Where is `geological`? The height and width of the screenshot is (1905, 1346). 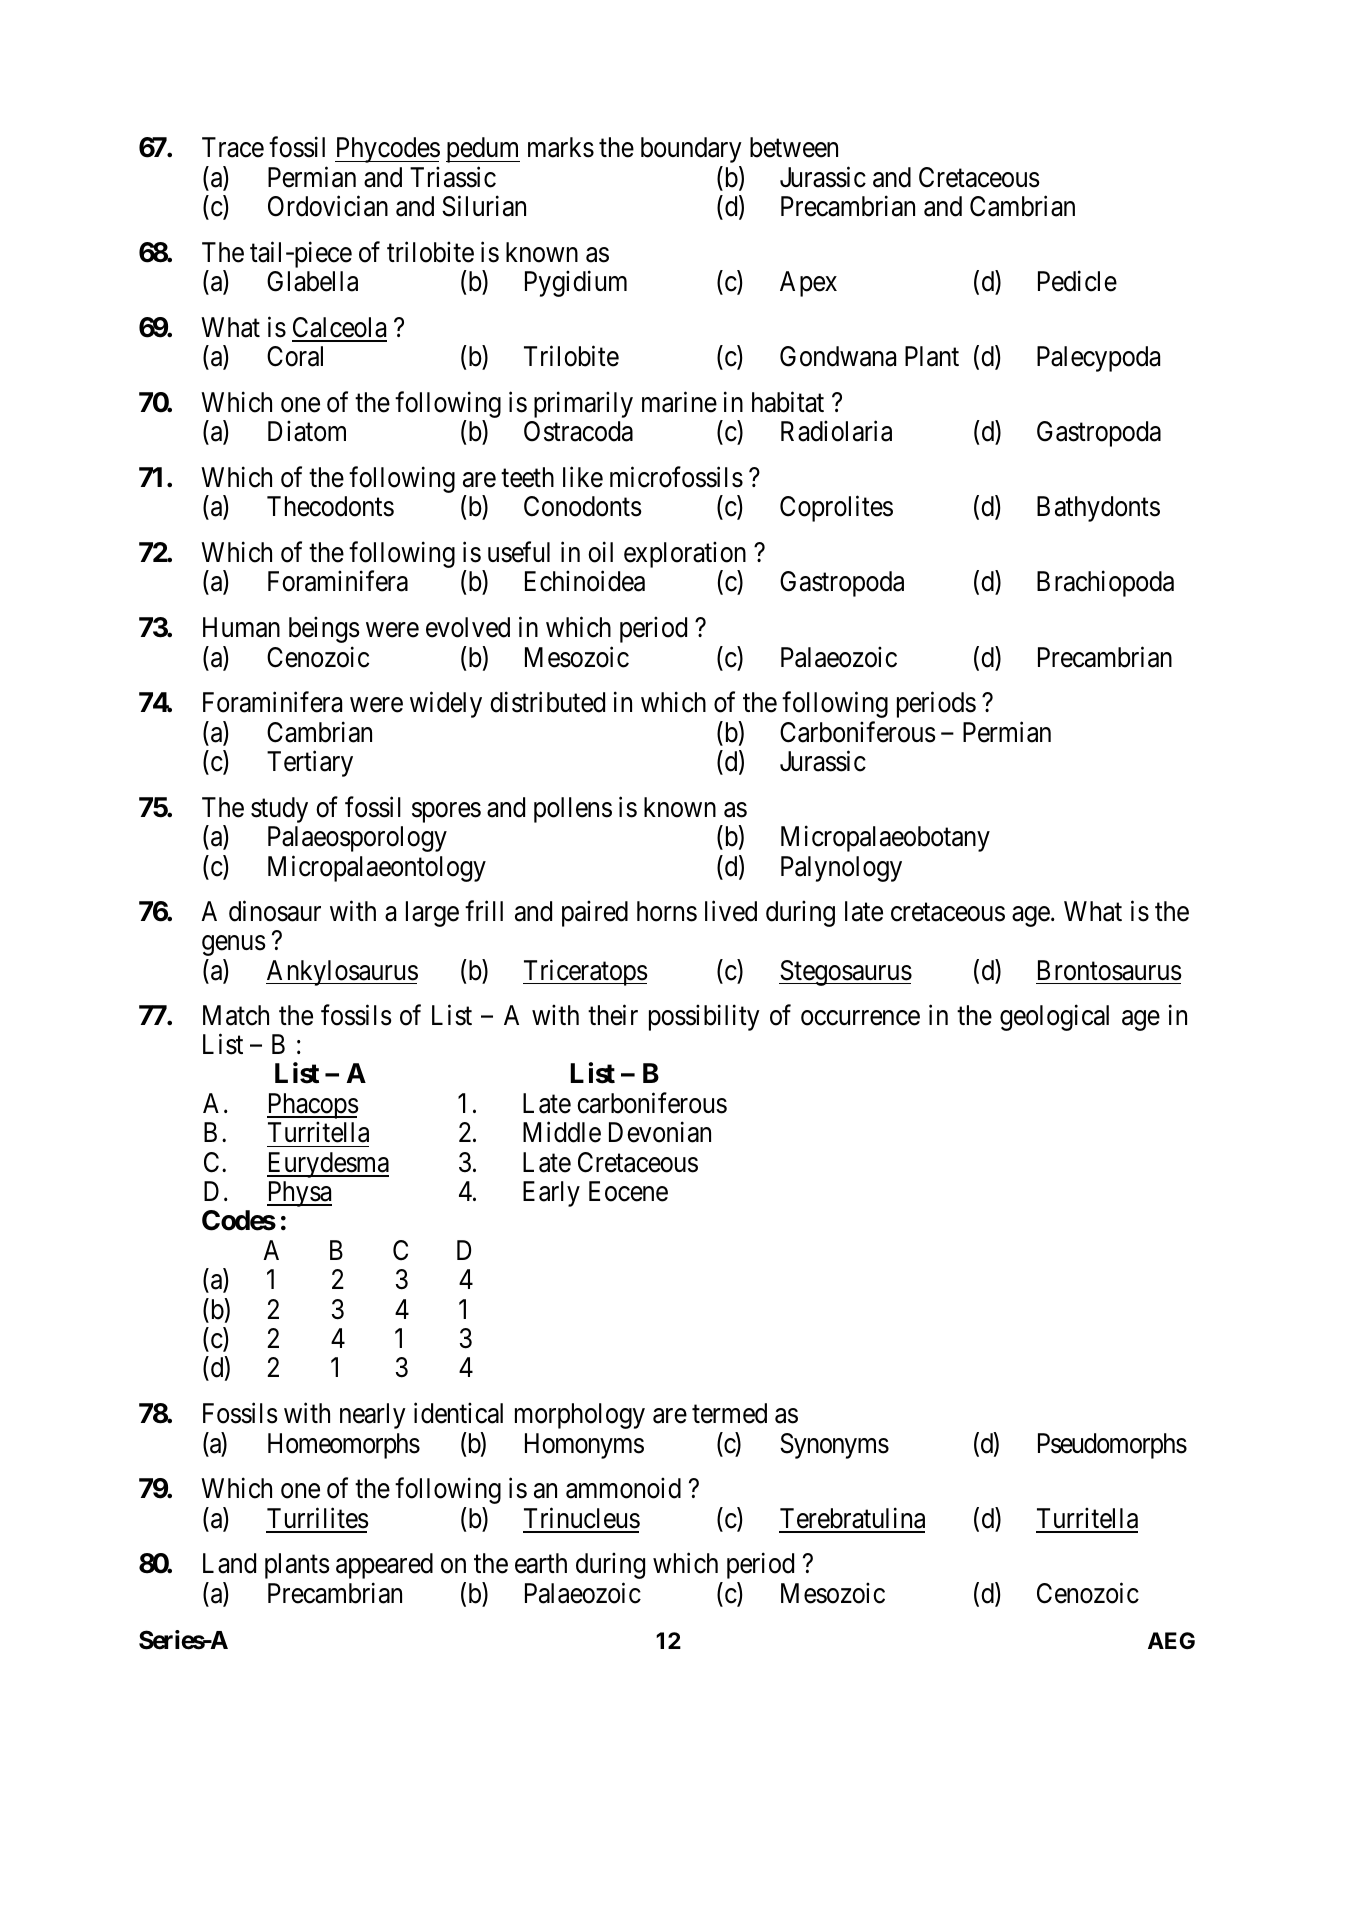 geological is located at coordinates (1054, 1018).
